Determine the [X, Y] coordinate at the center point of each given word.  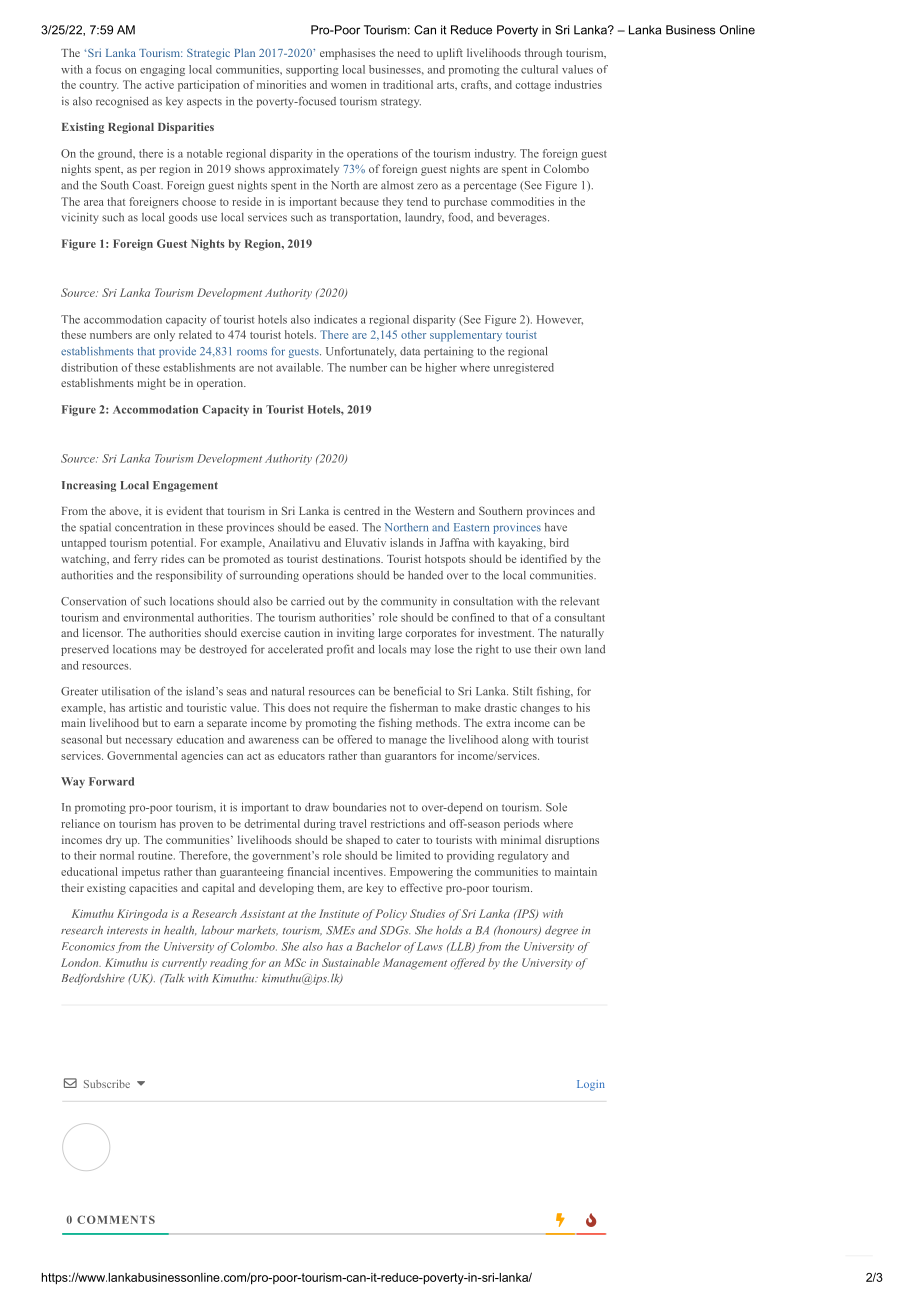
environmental [158, 617]
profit [340, 650]
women [349, 86]
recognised [122, 102]
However [560, 320]
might [151, 384]
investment [506, 632]
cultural [539, 69]
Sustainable [351, 962]
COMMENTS [116, 1219]
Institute [339, 913]
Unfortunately [361, 352]
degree [561, 931]
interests [127, 930]
